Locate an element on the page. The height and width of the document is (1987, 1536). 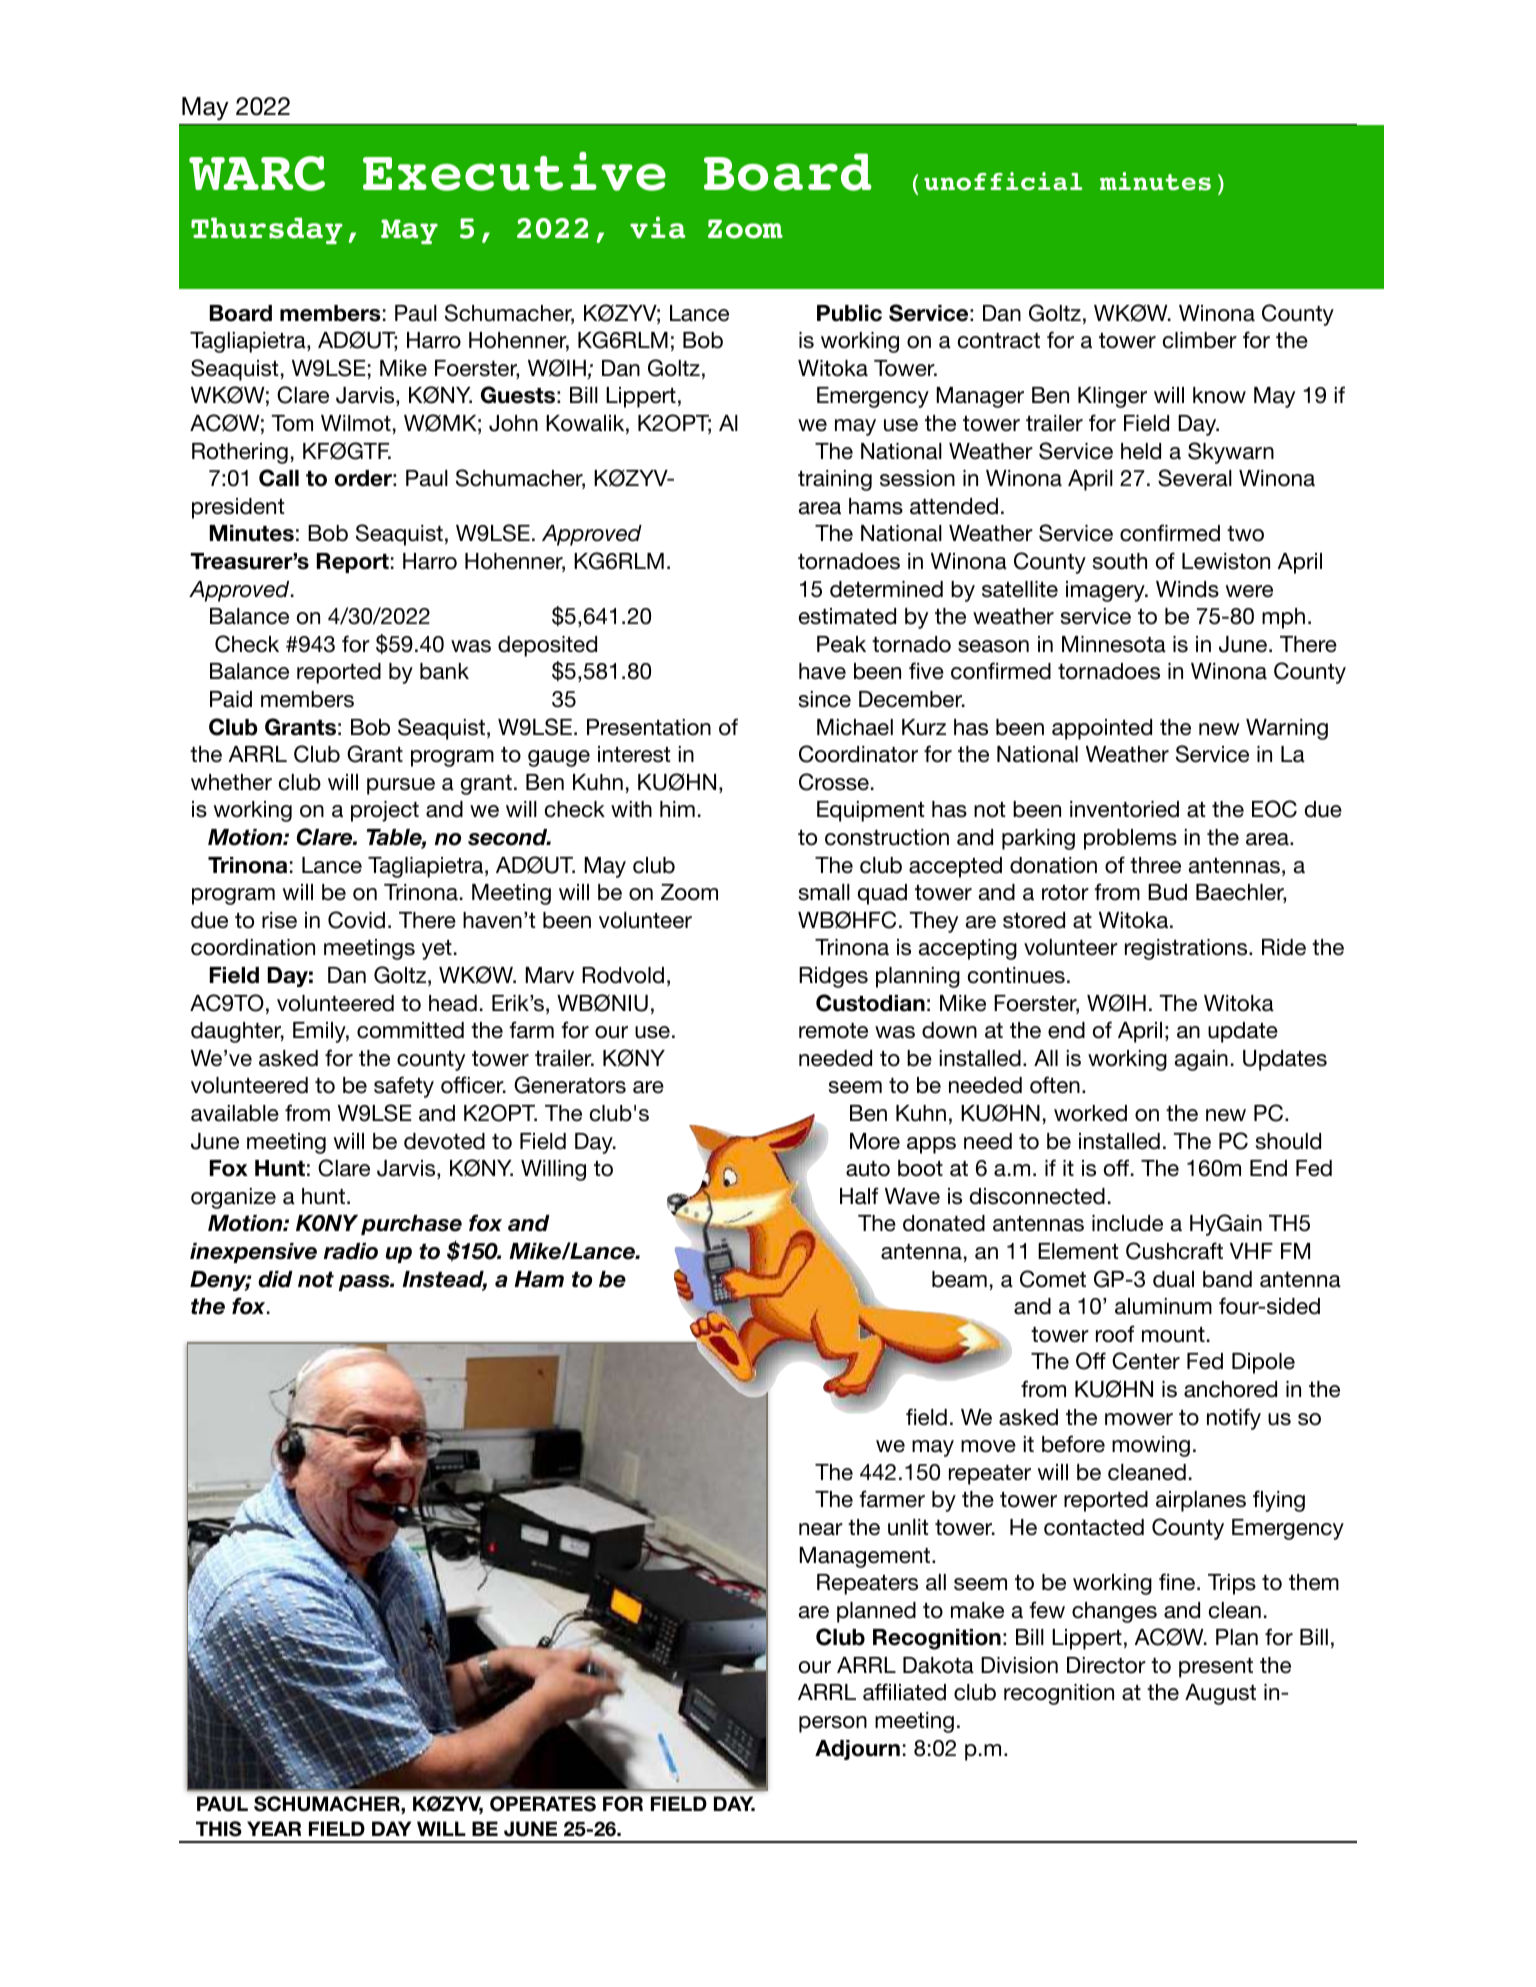
OPERATES is located at coordinates (543, 1804).
